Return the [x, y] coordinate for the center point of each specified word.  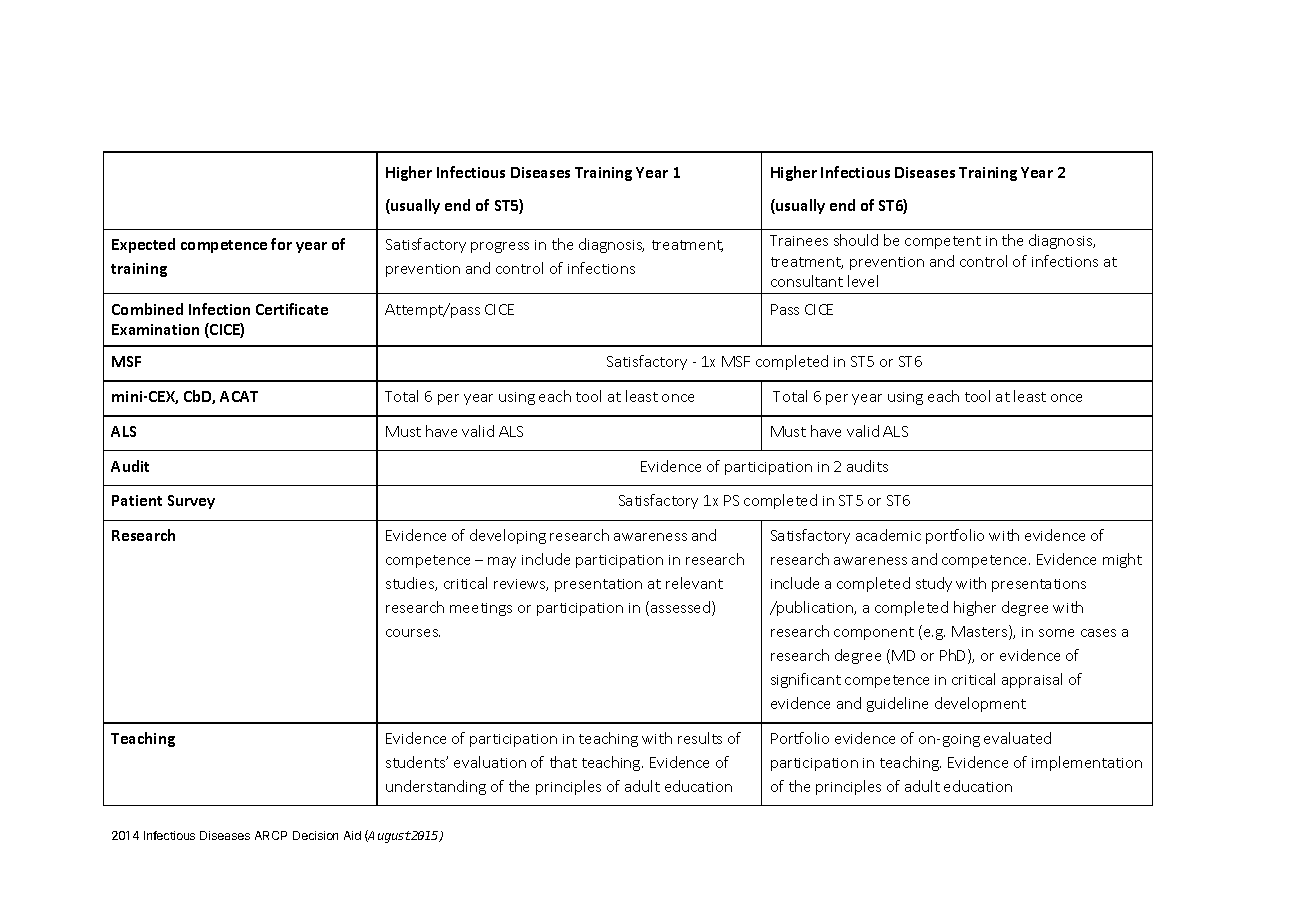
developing [508, 536]
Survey [191, 502]
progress [500, 247]
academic [888, 535]
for [281, 244]
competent [943, 242]
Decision [315, 835]
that [563, 762]
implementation [1087, 763]
